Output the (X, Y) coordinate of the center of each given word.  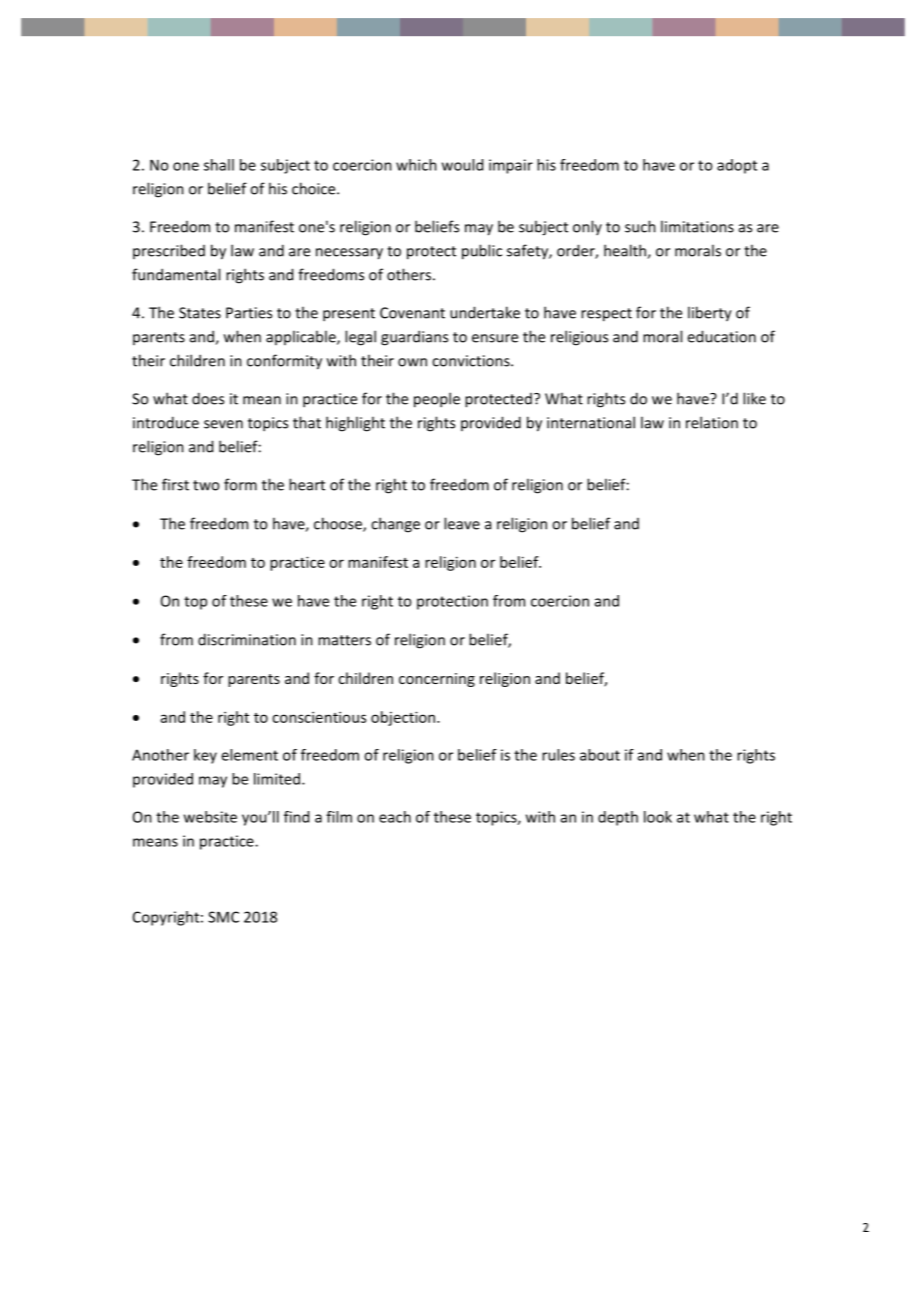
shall (219, 165)
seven (223, 424)
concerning (437, 680)
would (462, 165)
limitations (697, 226)
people (437, 400)
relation (712, 422)
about (600, 755)
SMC (223, 917)
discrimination (247, 639)
